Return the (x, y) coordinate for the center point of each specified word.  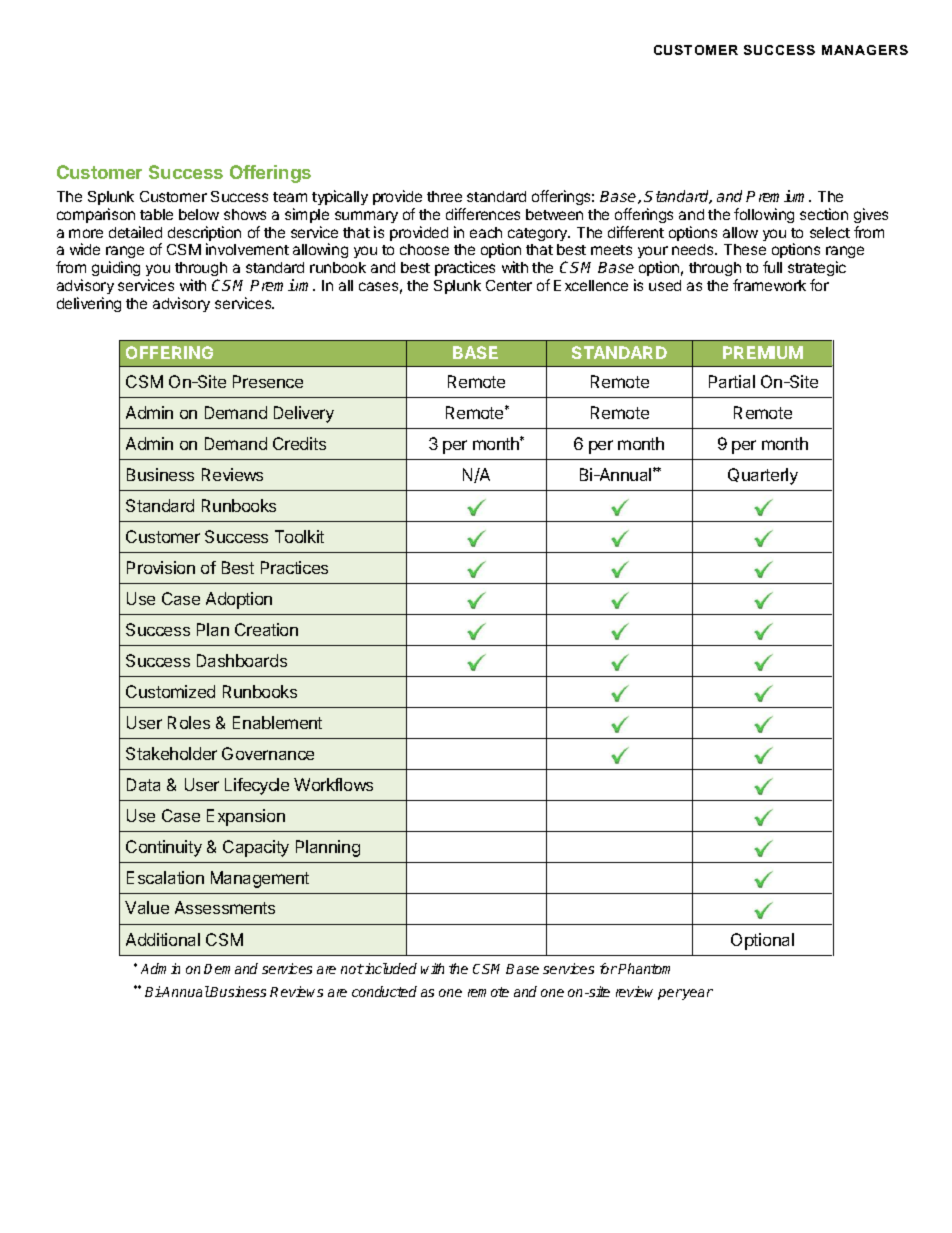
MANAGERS (865, 50)
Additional (163, 939)
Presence (268, 381)
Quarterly (763, 476)
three (444, 196)
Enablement (277, 722)
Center (509, 285)
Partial (732, 381)
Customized (170, 691)
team (290, 197)
